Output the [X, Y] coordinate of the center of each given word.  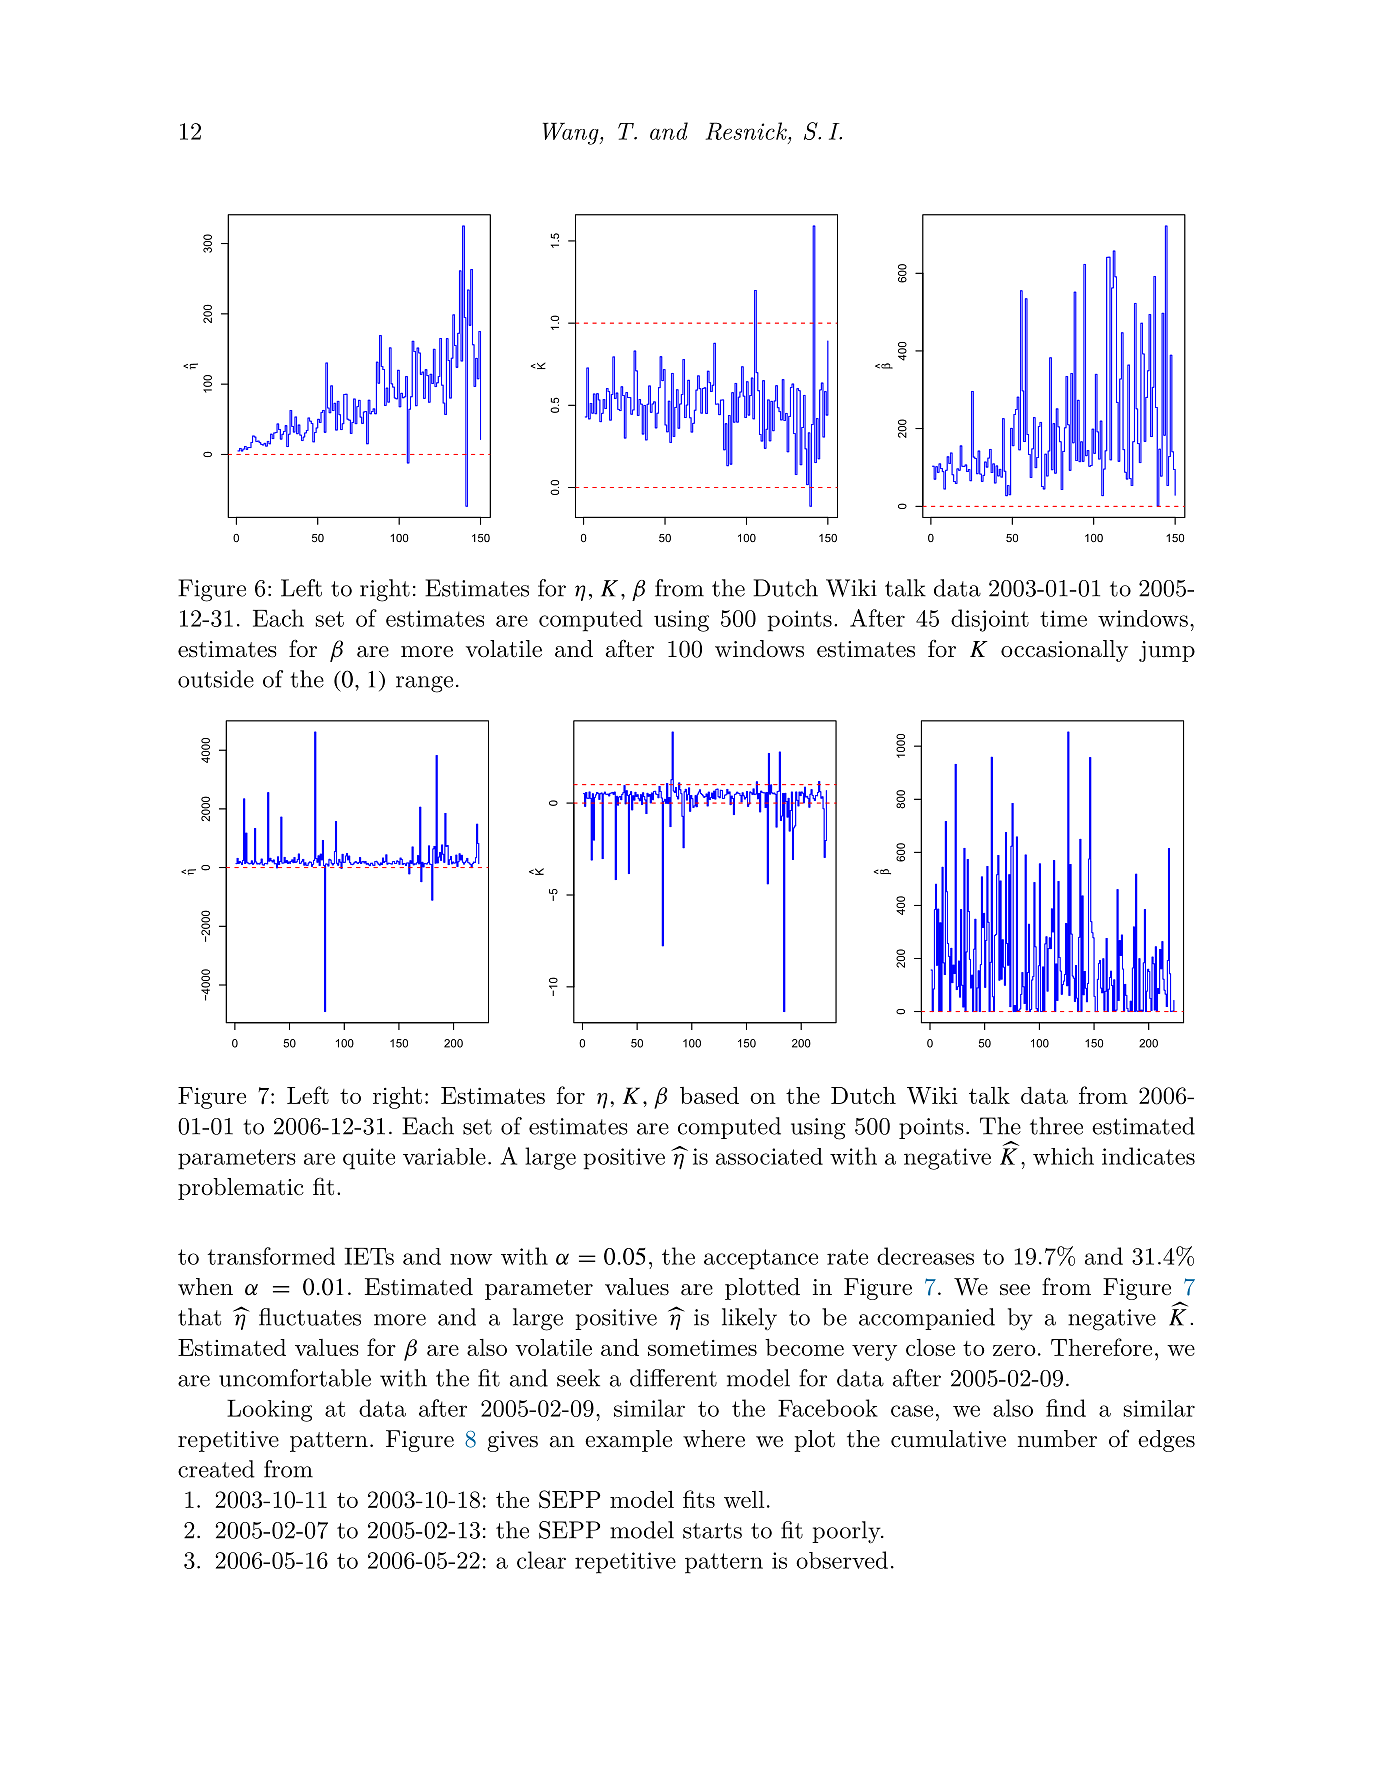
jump [1167, 651]
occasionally [1064, 651]
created [216, 1469]
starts [712, 1531]
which [1063, 1156]
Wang [572, 133]
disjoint [990, 620]
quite [369, 1159]
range [424, 684]
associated [769, 1156]
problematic [241, 1189]
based [709, 1095]
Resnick [747, 132]
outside [216, 679]
